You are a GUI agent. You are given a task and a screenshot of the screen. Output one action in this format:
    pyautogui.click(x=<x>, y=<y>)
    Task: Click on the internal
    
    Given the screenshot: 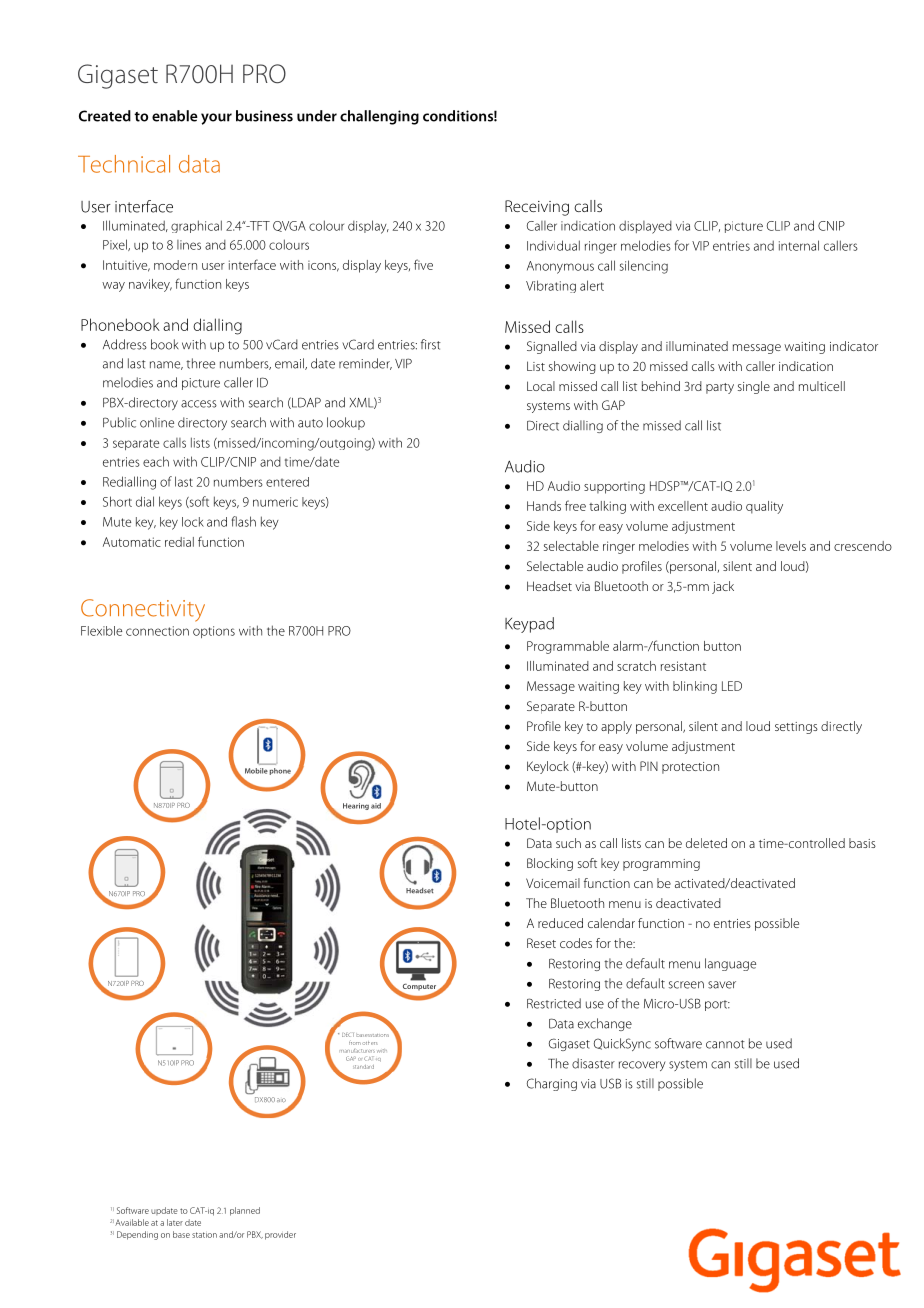 What is the action you would take?
    pyautogui.click(x=799, y=245)
